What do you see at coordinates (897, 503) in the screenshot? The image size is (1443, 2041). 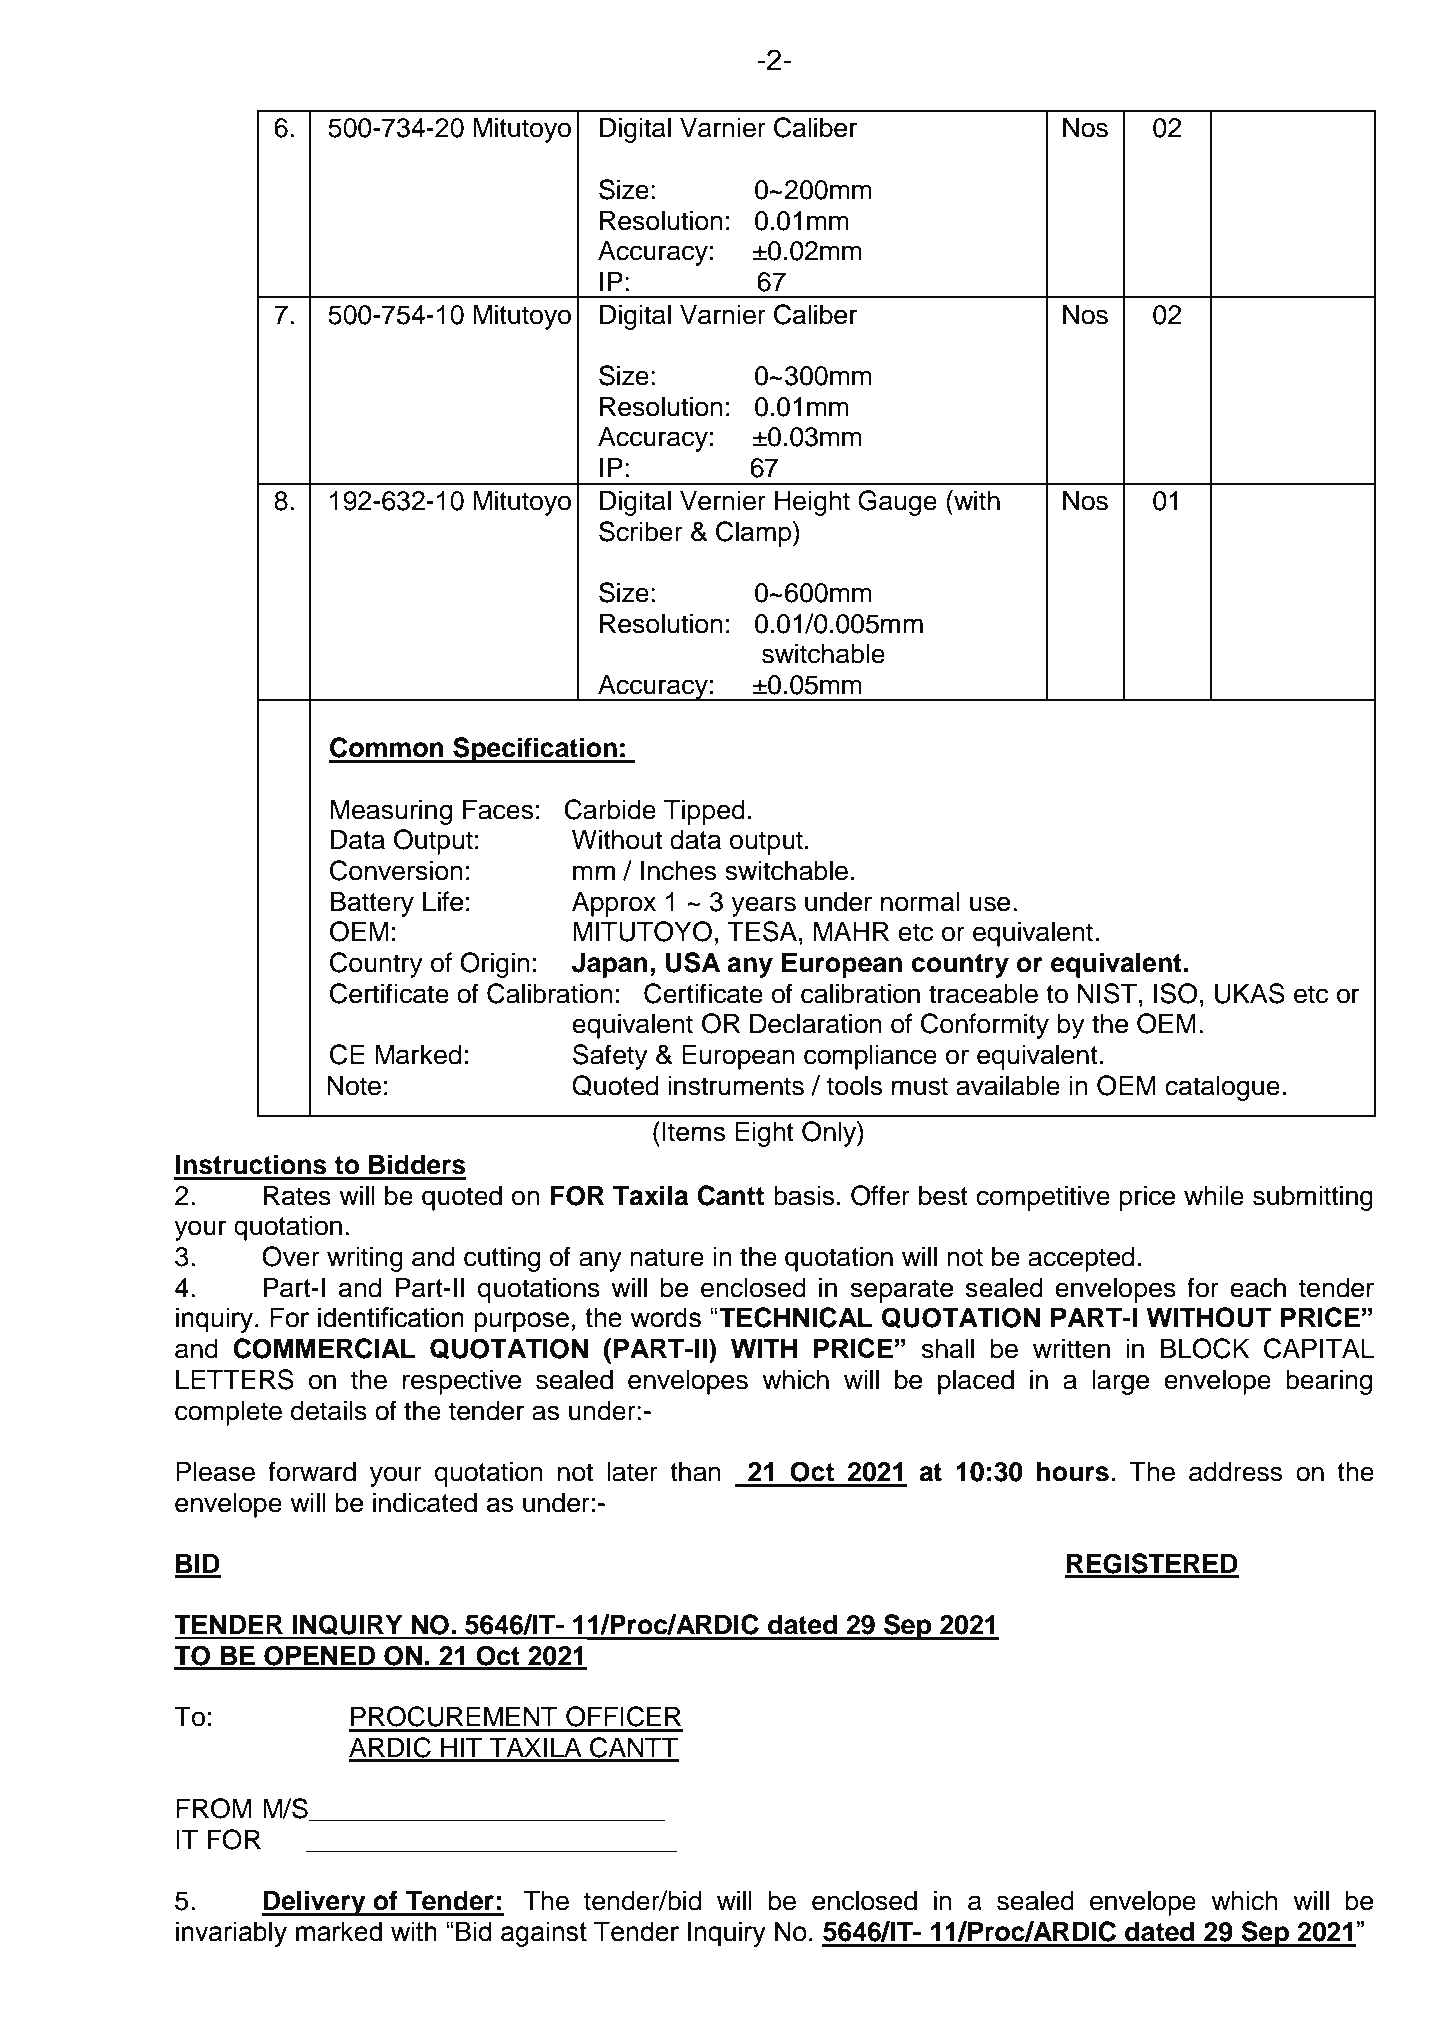 I see `Gauge` at bounding box center [897, 503].
